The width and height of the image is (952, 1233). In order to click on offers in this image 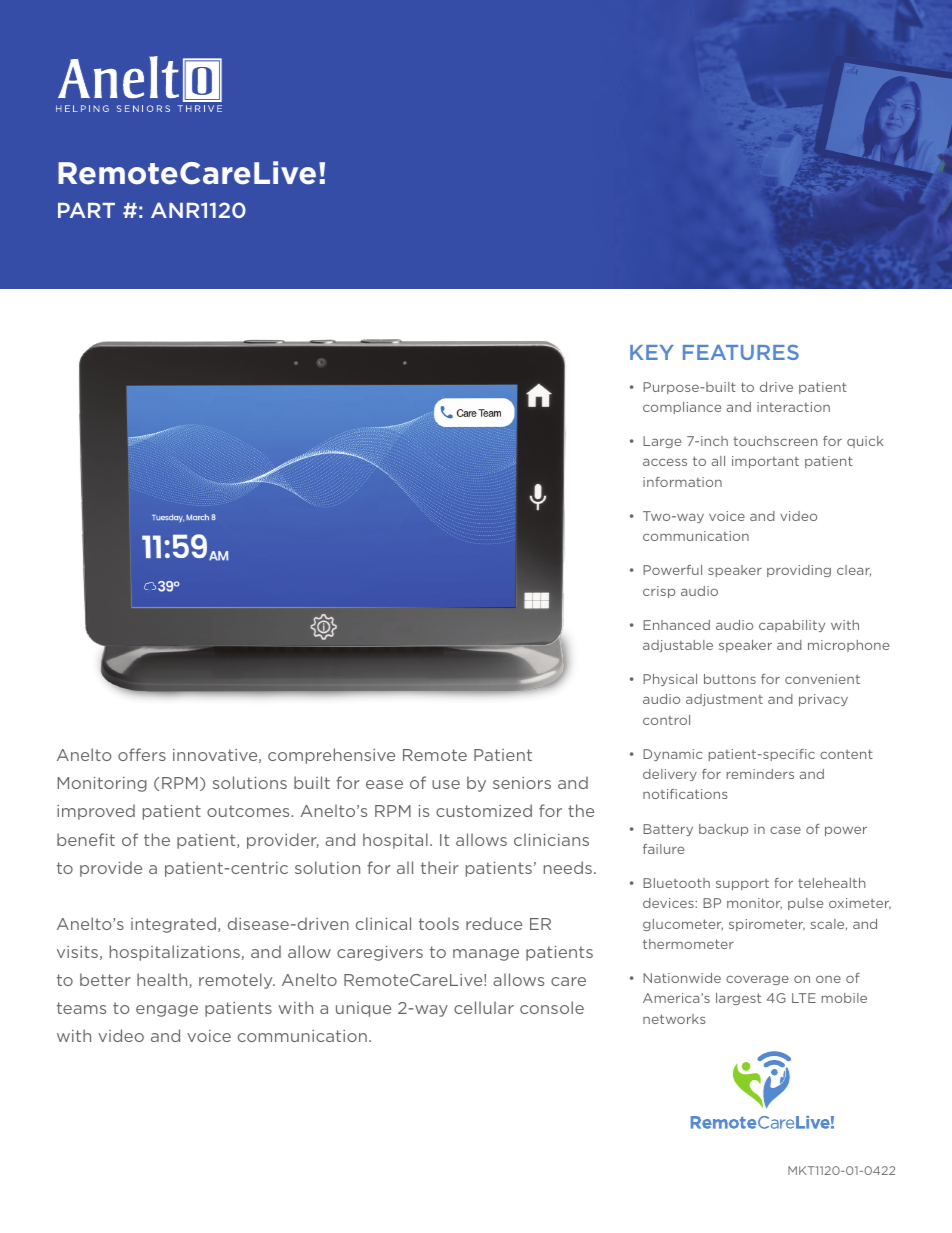, I will do `click(142, 754)`.
